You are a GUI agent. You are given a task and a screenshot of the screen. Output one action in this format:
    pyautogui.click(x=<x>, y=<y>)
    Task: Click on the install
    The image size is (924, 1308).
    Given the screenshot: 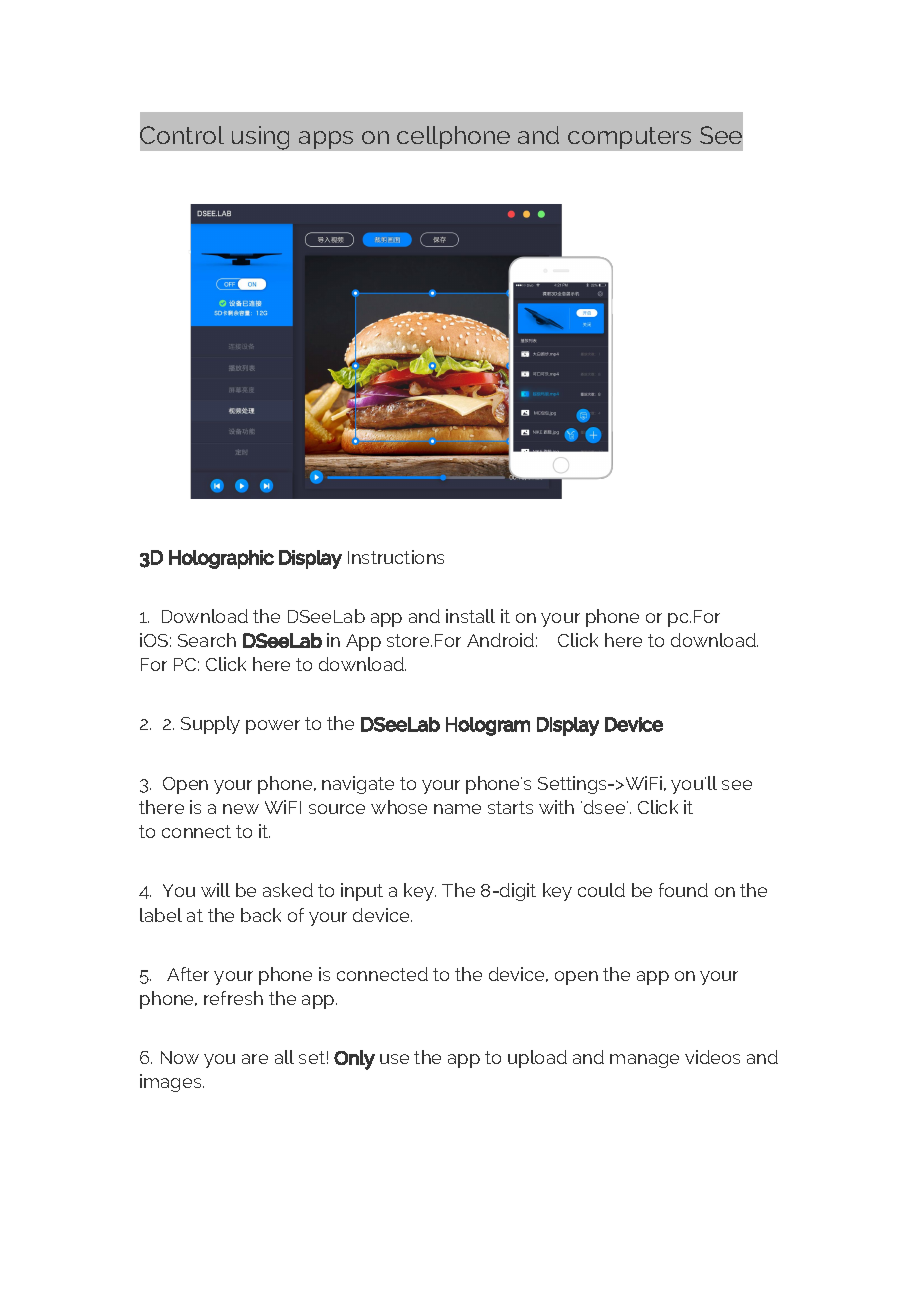 What is the action you would take?
    pyautogui.click(x=470, y=616)
